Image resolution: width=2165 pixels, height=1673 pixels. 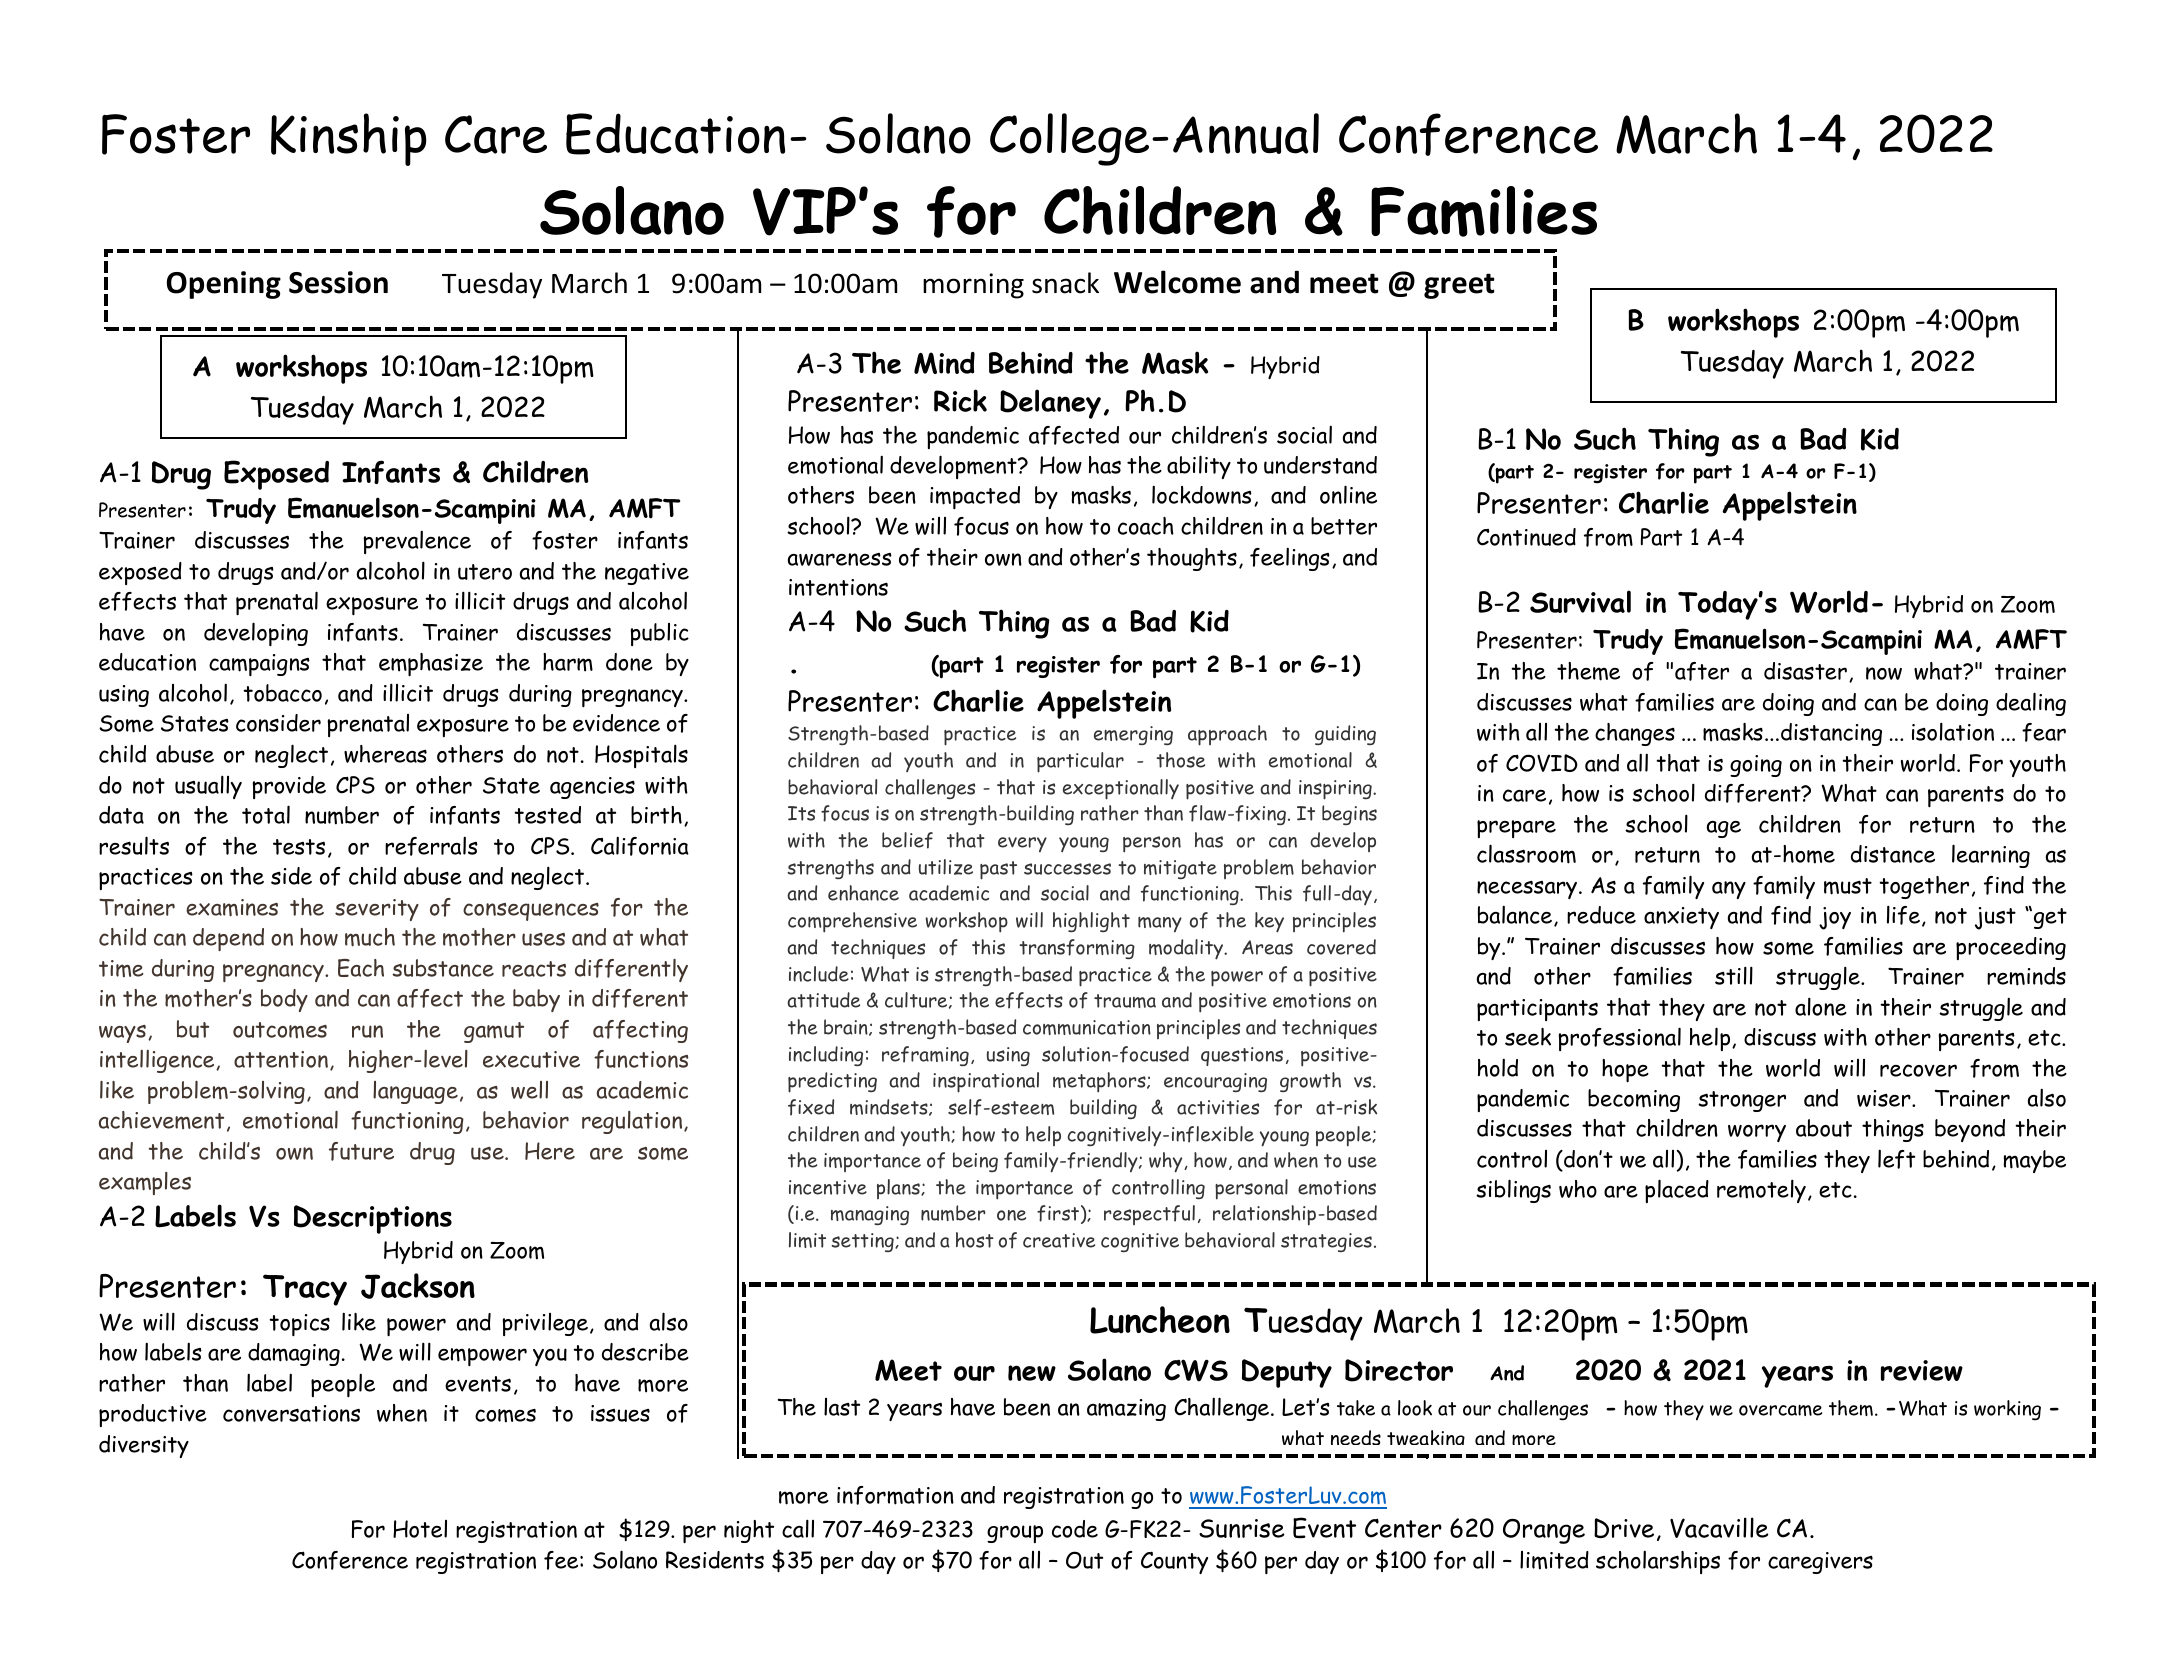 What do you see at coordinates (420, 1529) in the page?
I see `Hotel` at bounding box center [420, 1529].
